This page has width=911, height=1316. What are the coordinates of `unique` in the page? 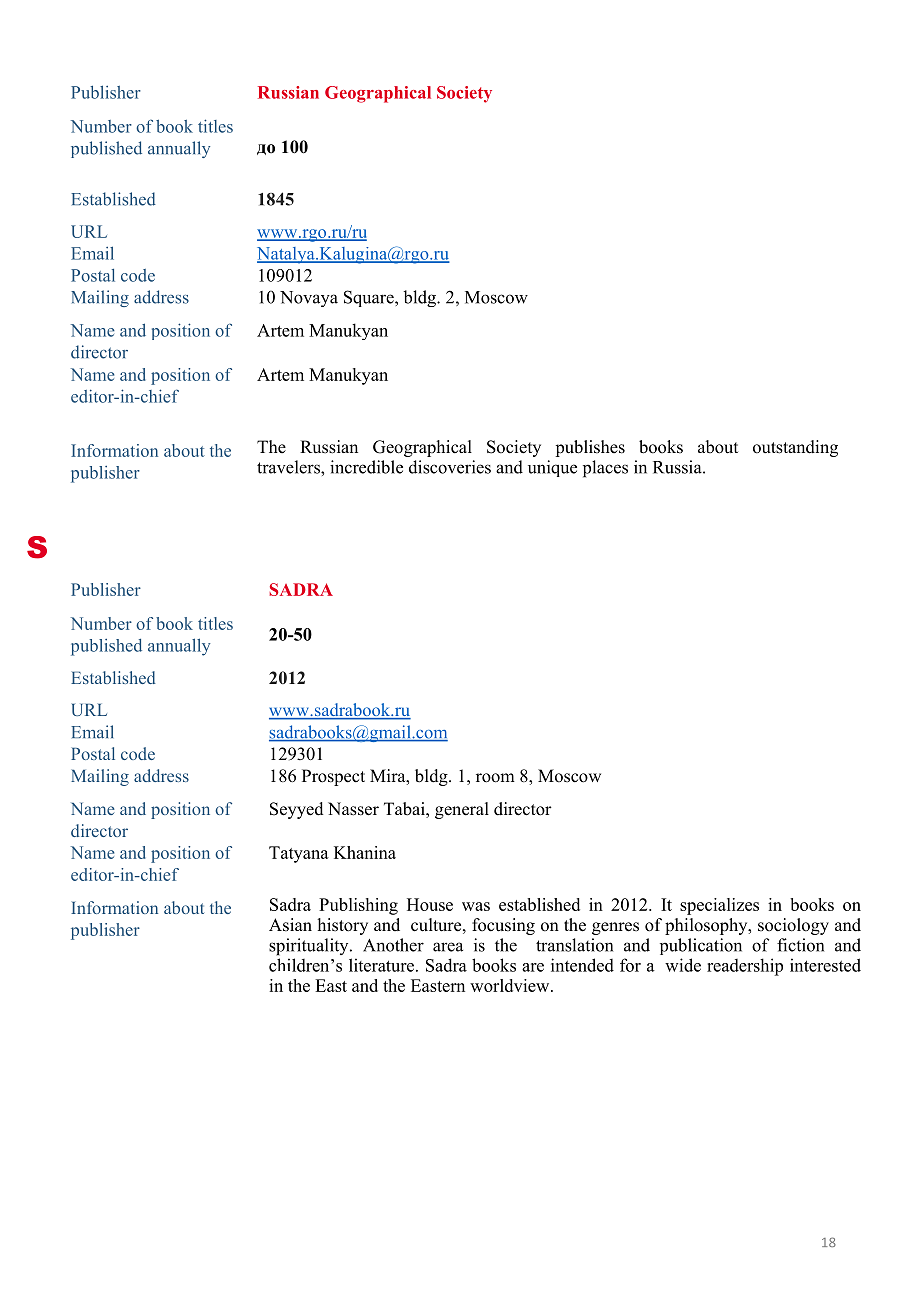 It's located at (552, 468).
